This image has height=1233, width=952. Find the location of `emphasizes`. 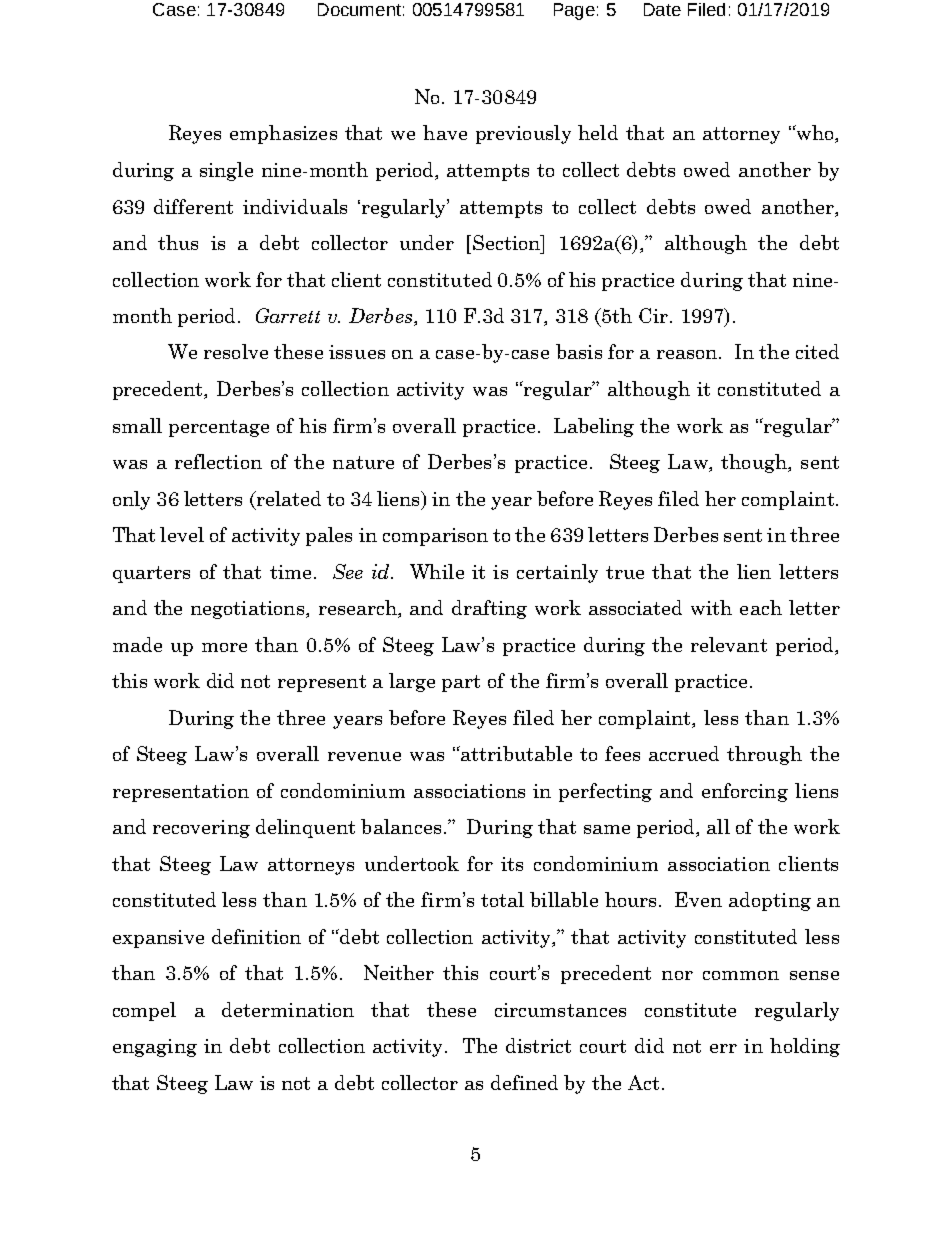

emphasizes is located at coordinates (283, 134).
